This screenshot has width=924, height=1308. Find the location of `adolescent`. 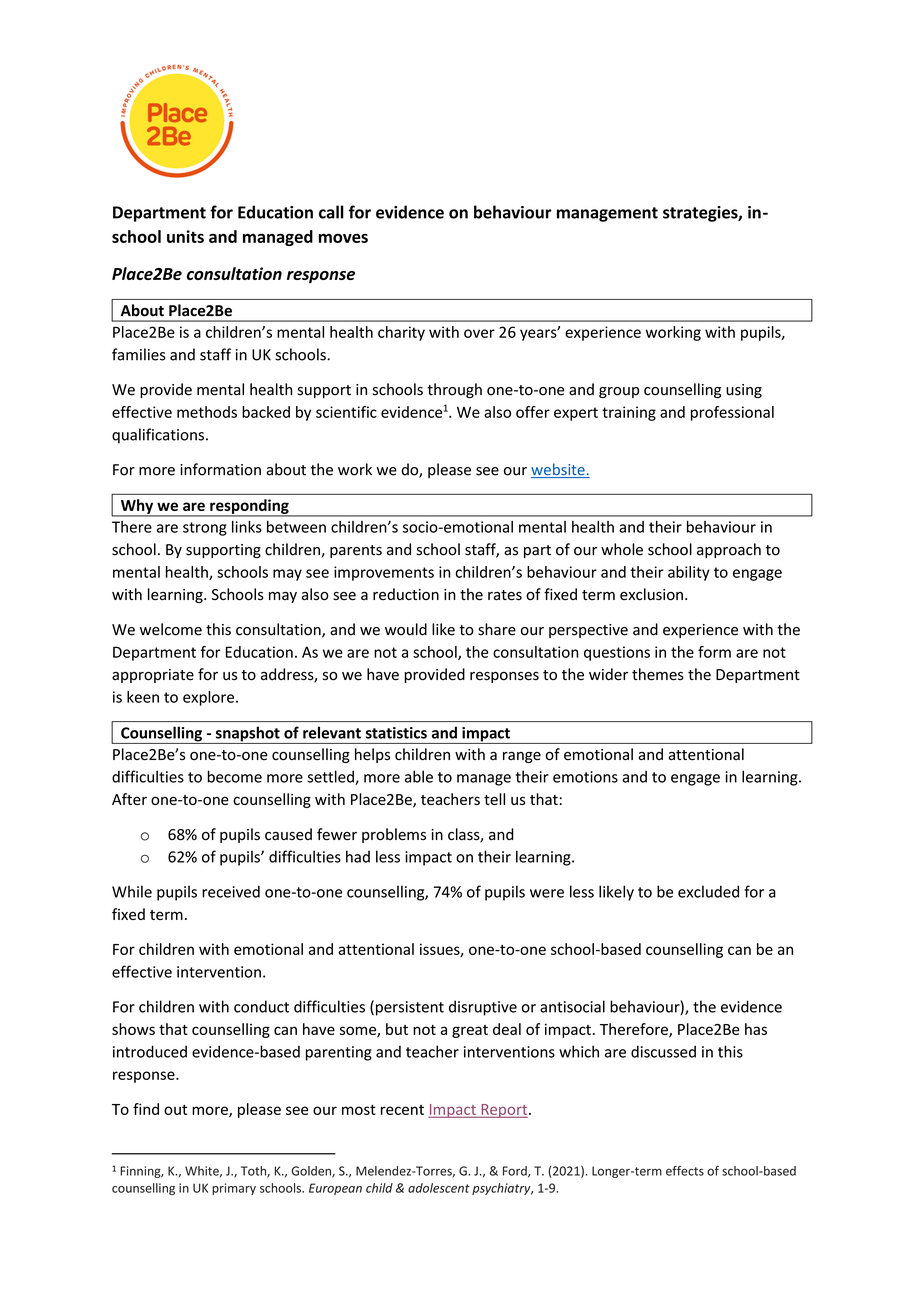

adolescent is located at coordinates (439, 1188).
